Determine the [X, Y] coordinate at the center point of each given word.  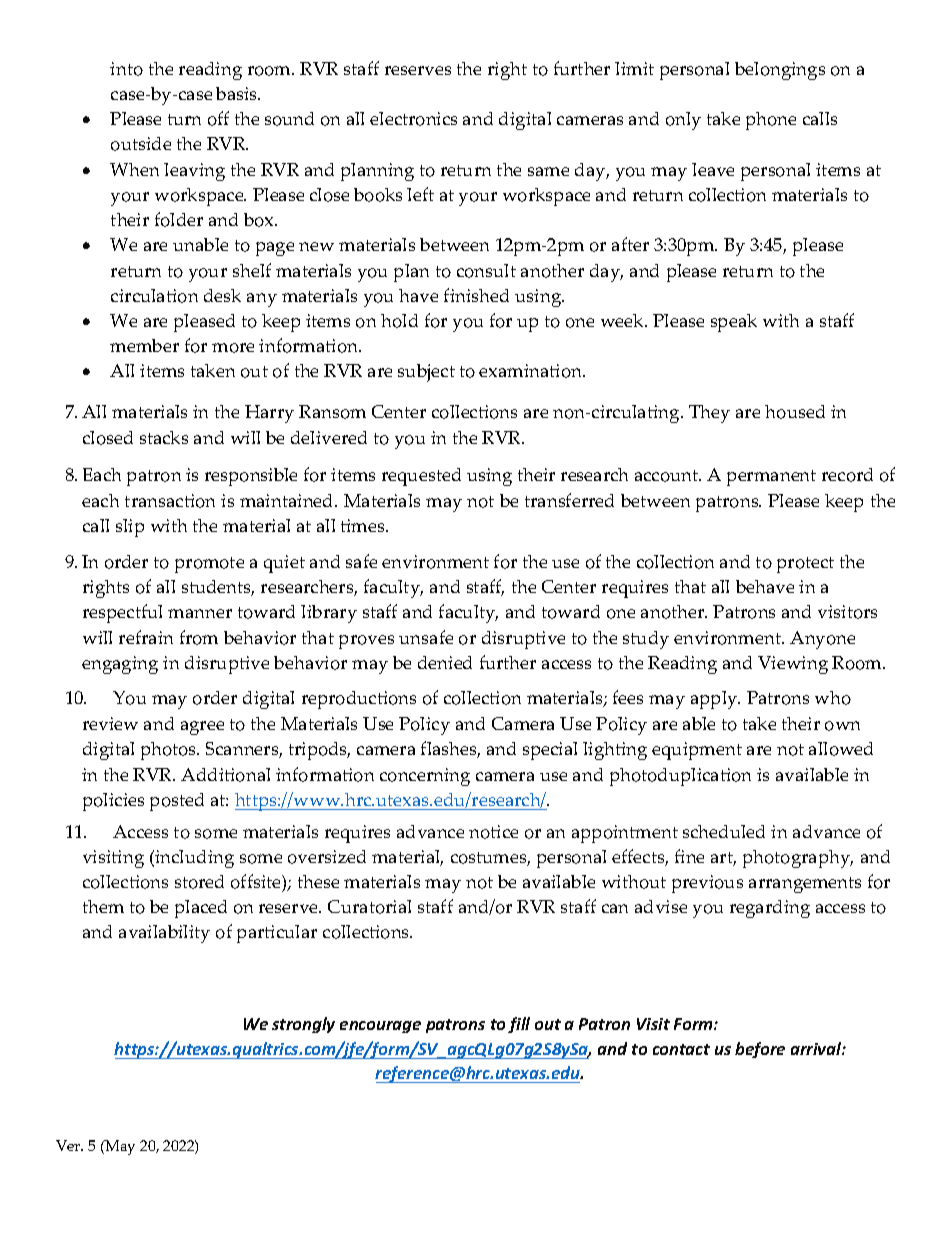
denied [445, 662]
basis [238, 93]
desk [222, 295]
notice [493, 832]
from [199, 637]
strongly [303, 1025]
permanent [771, 478]
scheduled [724, 831]
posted [177, 802]
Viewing [793, 665]
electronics [413, 119]
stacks [164, 437]
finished [476, 295]
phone [771, 121]
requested [421, 477]
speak [734, 323]
